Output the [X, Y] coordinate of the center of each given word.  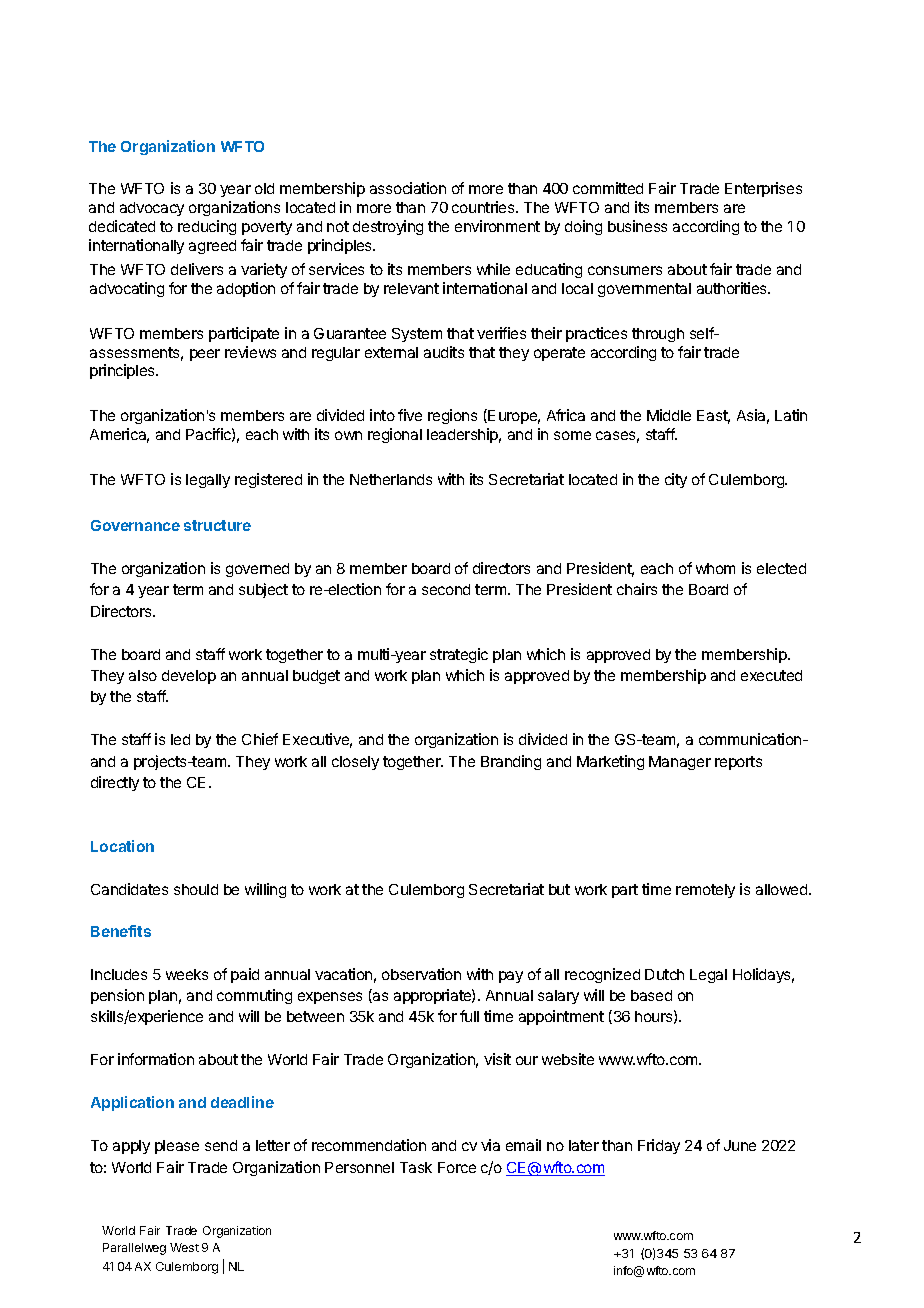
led [180, 739]
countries [484, 207]
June [740, 1145]
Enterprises [763, 189]
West [184, 1247]
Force [457, 1167]
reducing [207, 227]
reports [738, 763]
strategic [459, 655]
